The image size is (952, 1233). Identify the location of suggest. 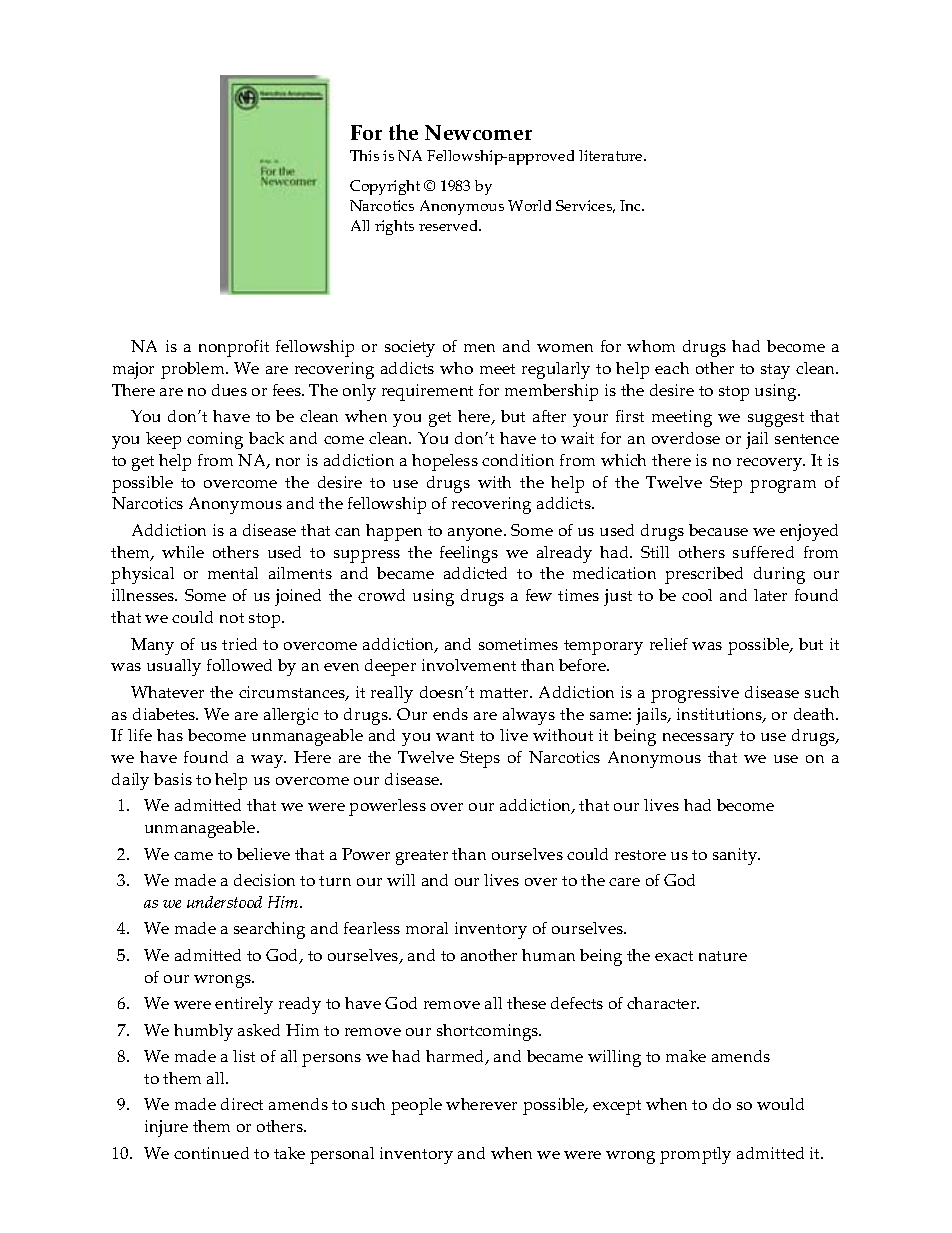
(776, 419).
